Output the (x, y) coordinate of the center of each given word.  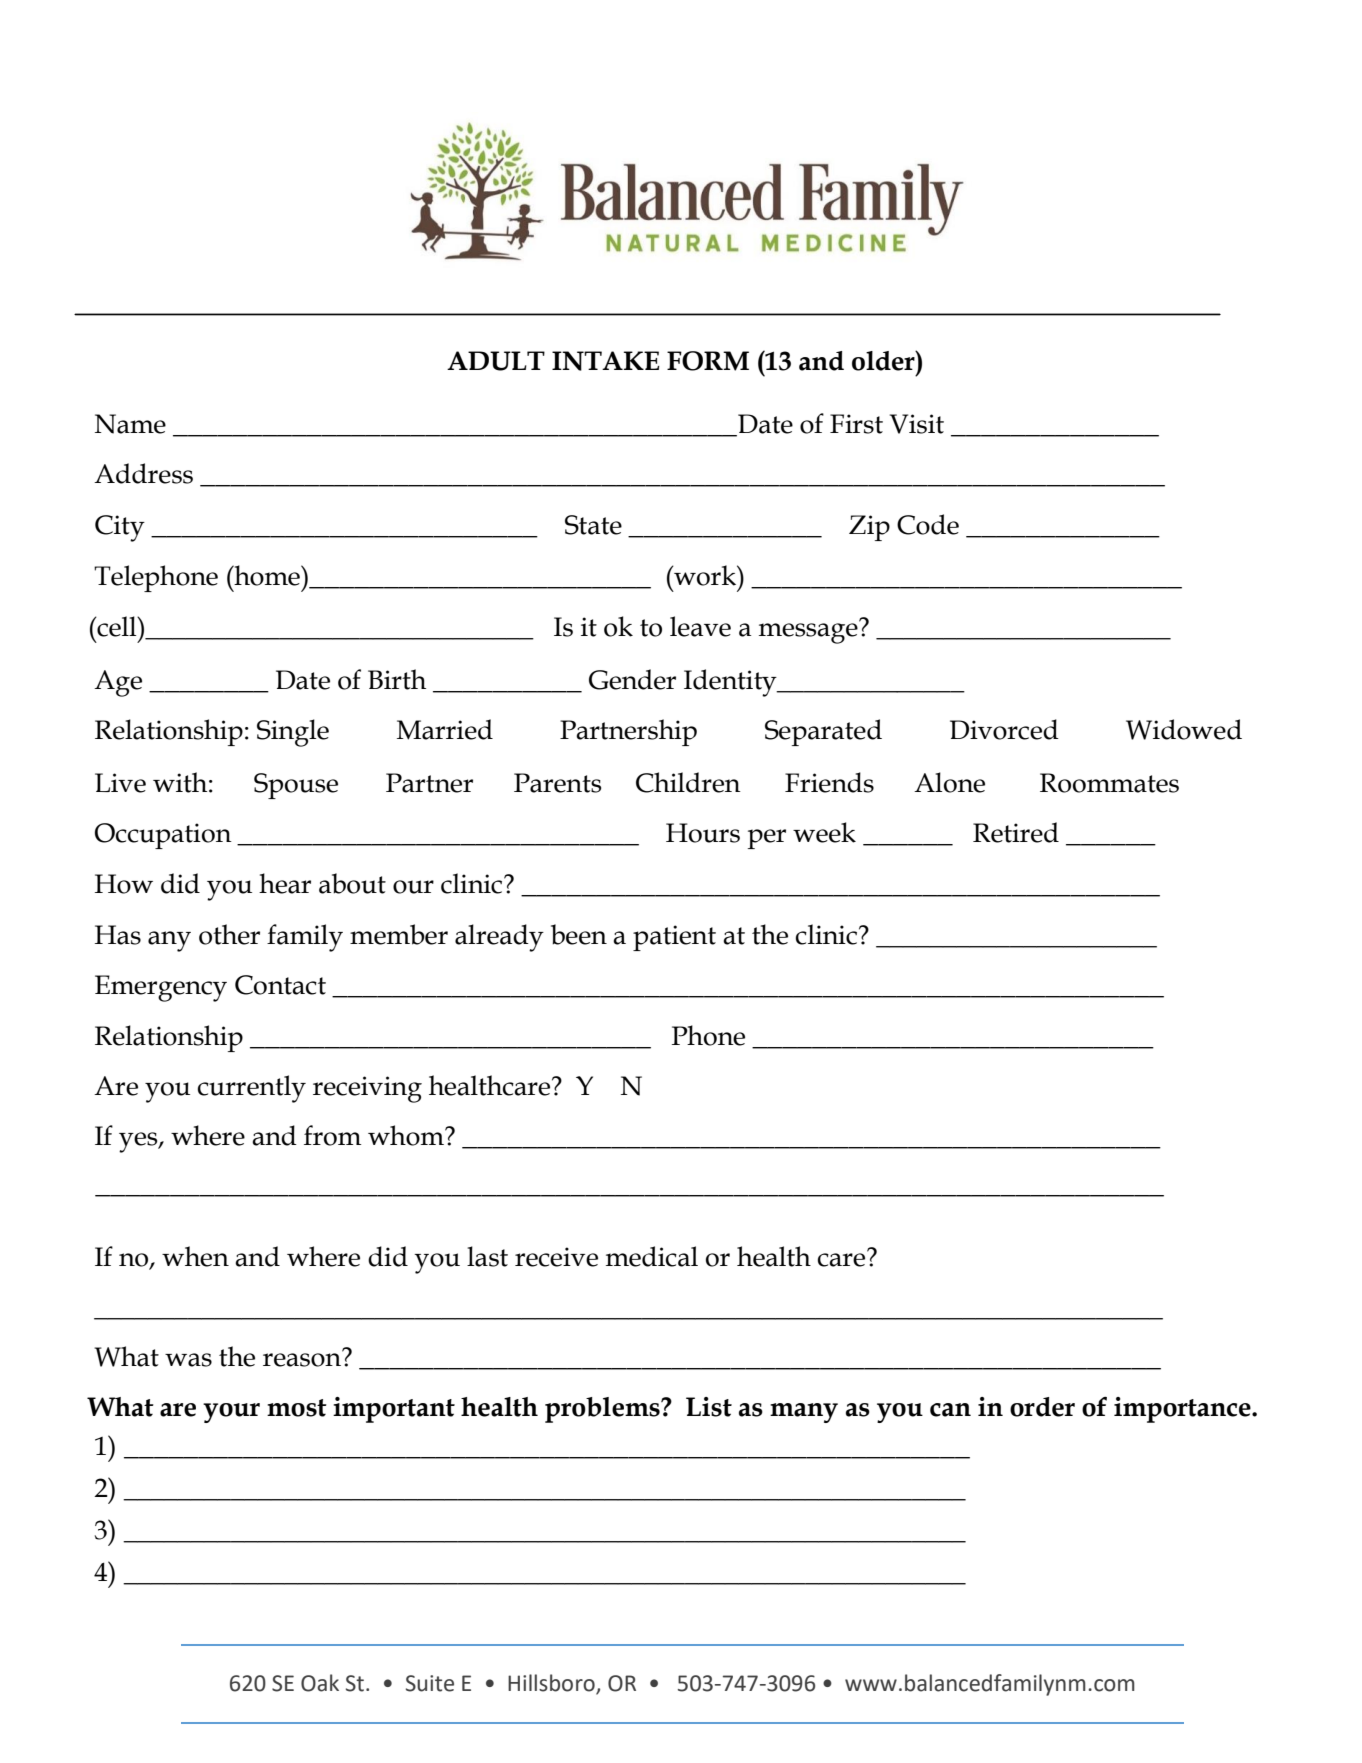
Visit (917, 424)
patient (674, 938)
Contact (280, 985)
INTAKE (606, 361)
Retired (1016, 832)
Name (130, 424)
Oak (320, 1683)
